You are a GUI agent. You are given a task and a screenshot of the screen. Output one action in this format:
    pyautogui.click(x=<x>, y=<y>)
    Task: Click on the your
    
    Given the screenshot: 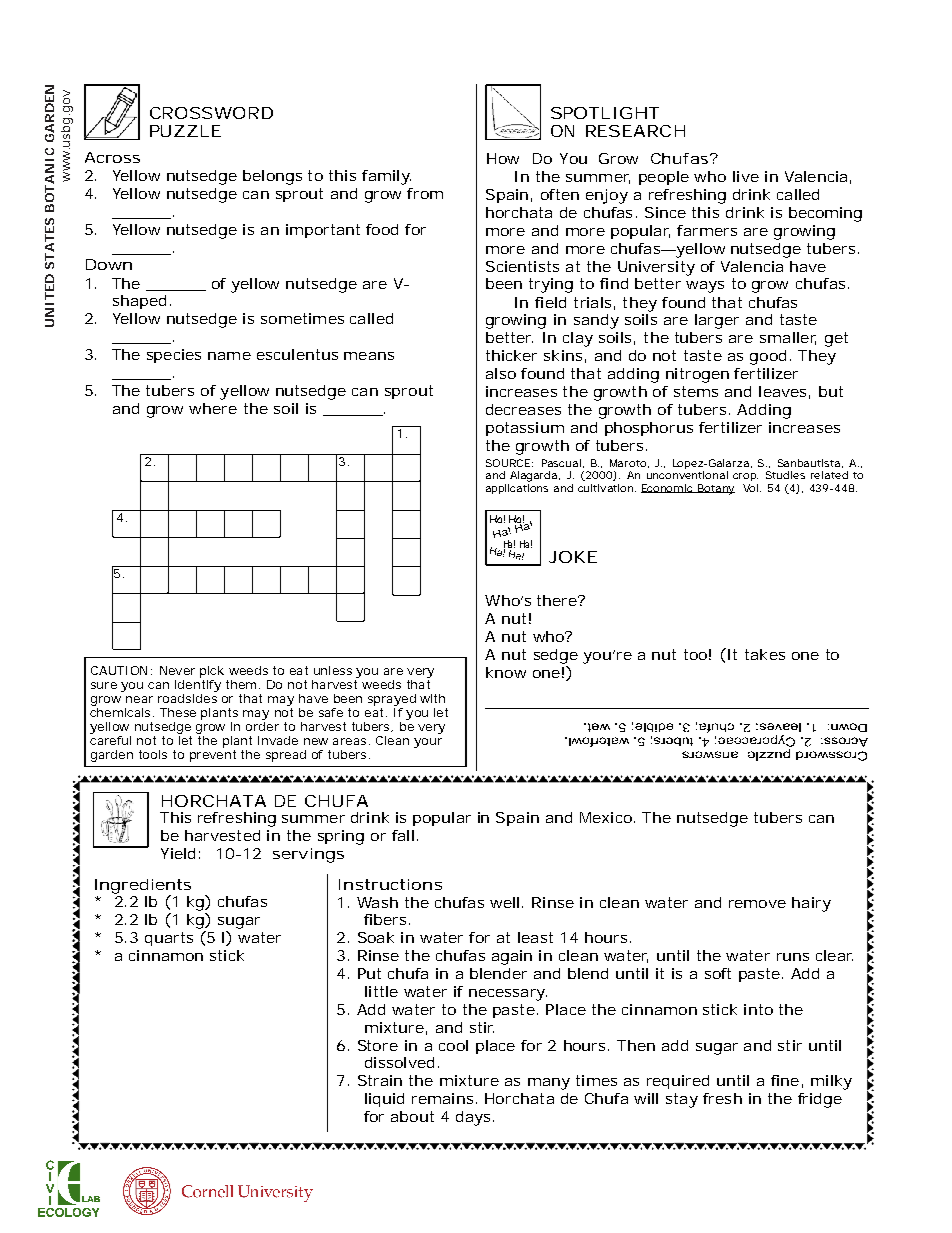 What is the action you would take?
    pyautogui.click(x=428, y=743)
